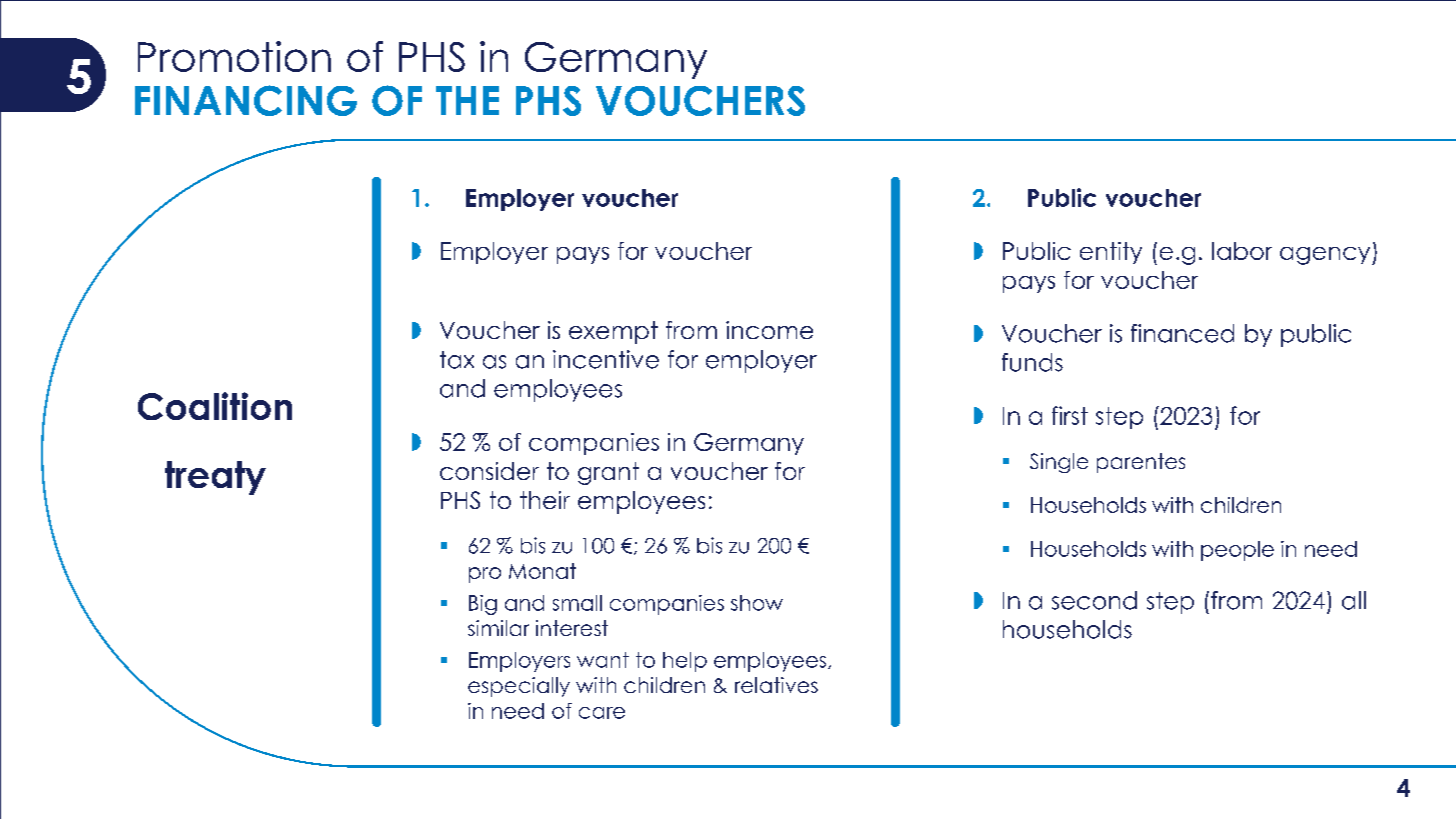 This page has width=1456, height=819. What do you see at coordinates (1242, 251) in the page?
I see `labor` at bounding box center [1242, 251].
